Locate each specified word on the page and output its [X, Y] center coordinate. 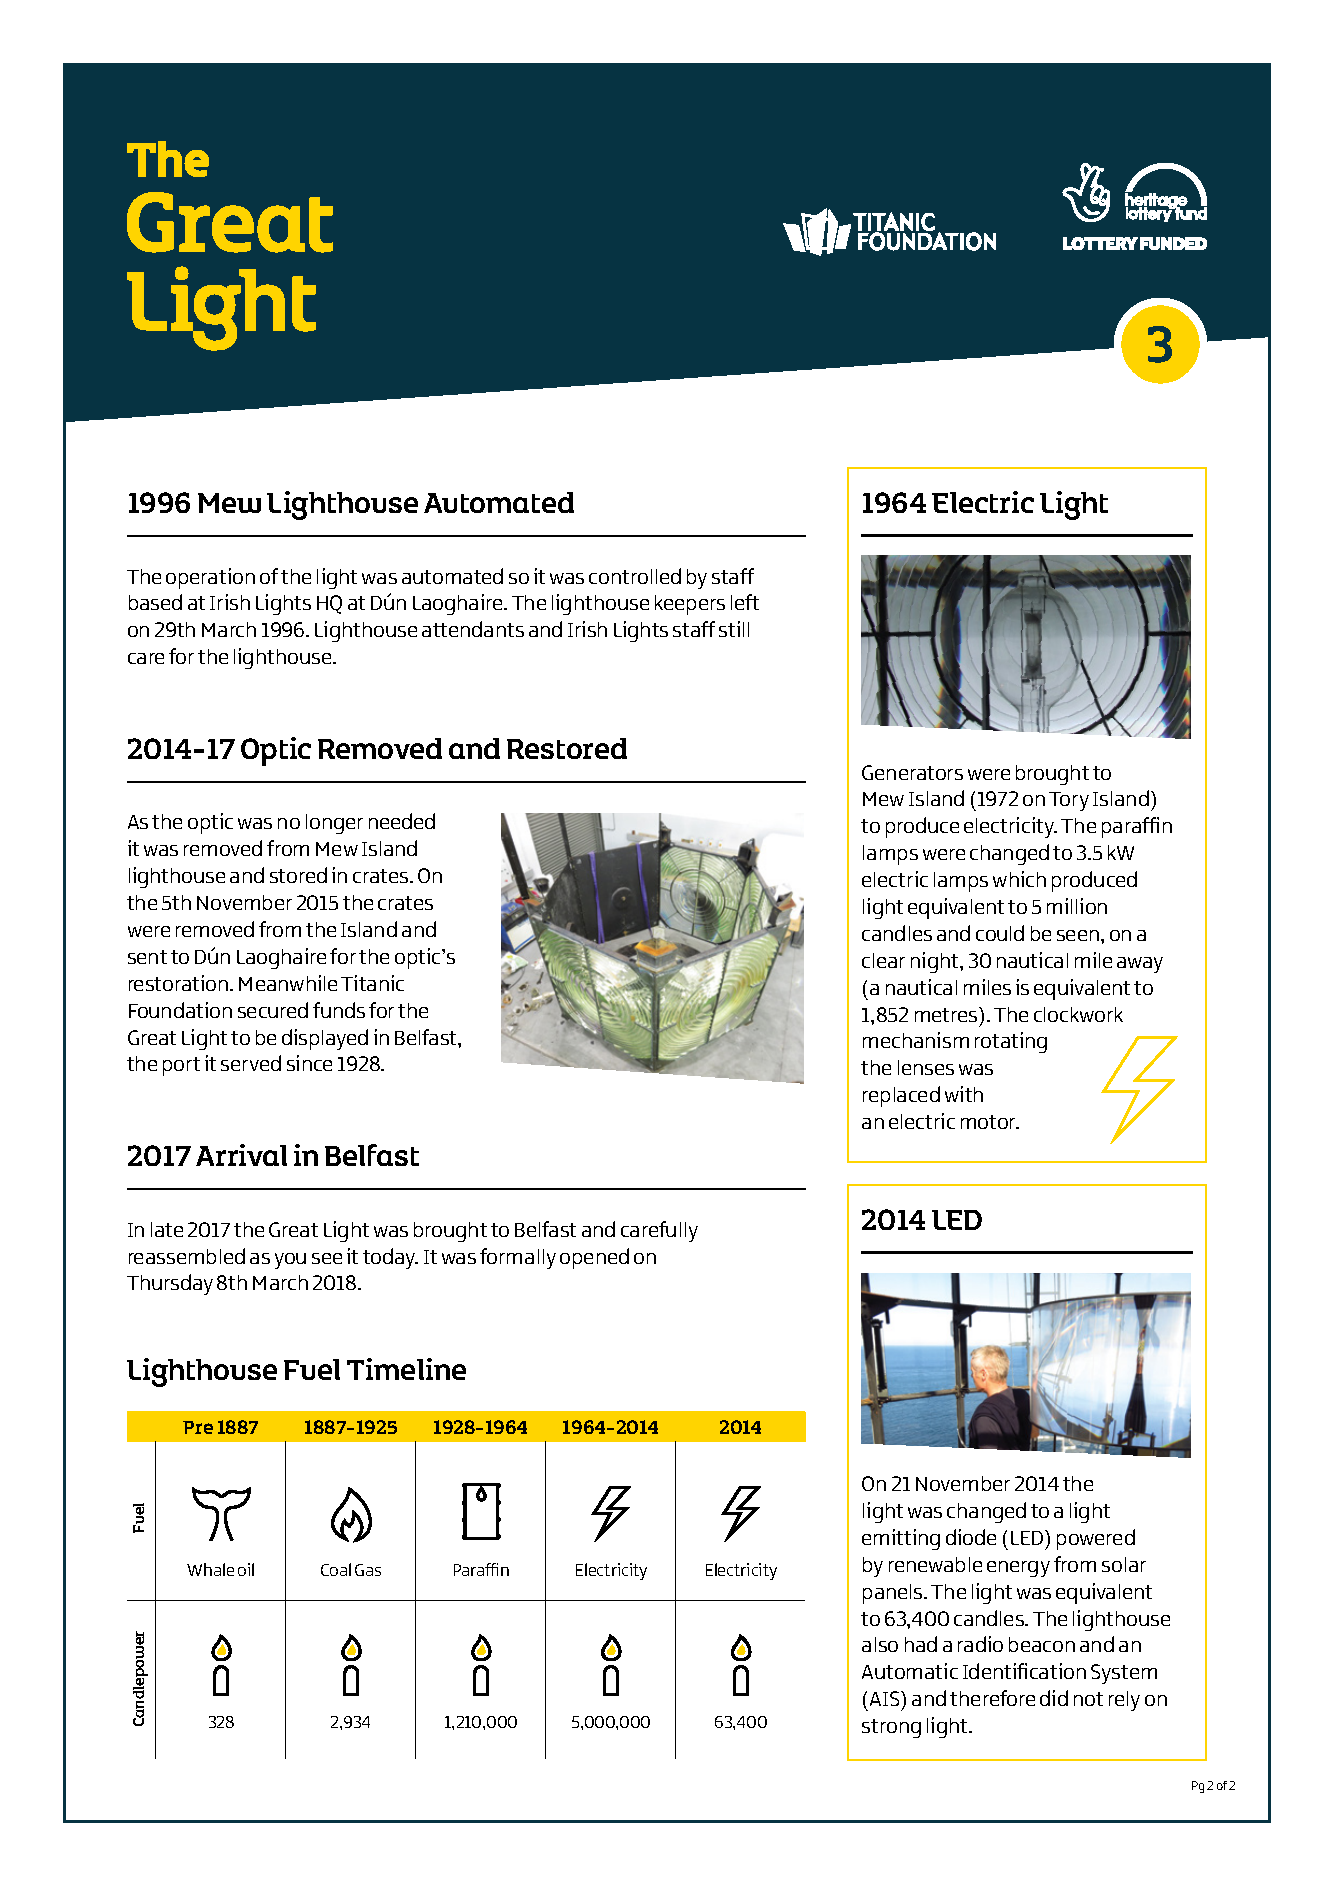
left [745, 602]
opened [594, 1258]
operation [210, 578]
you [290, 1261]
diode [971, 1537]
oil [246, 1569]
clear [883, 960]
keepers [690, 605]
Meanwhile [288, 983]
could [1000, 933]
